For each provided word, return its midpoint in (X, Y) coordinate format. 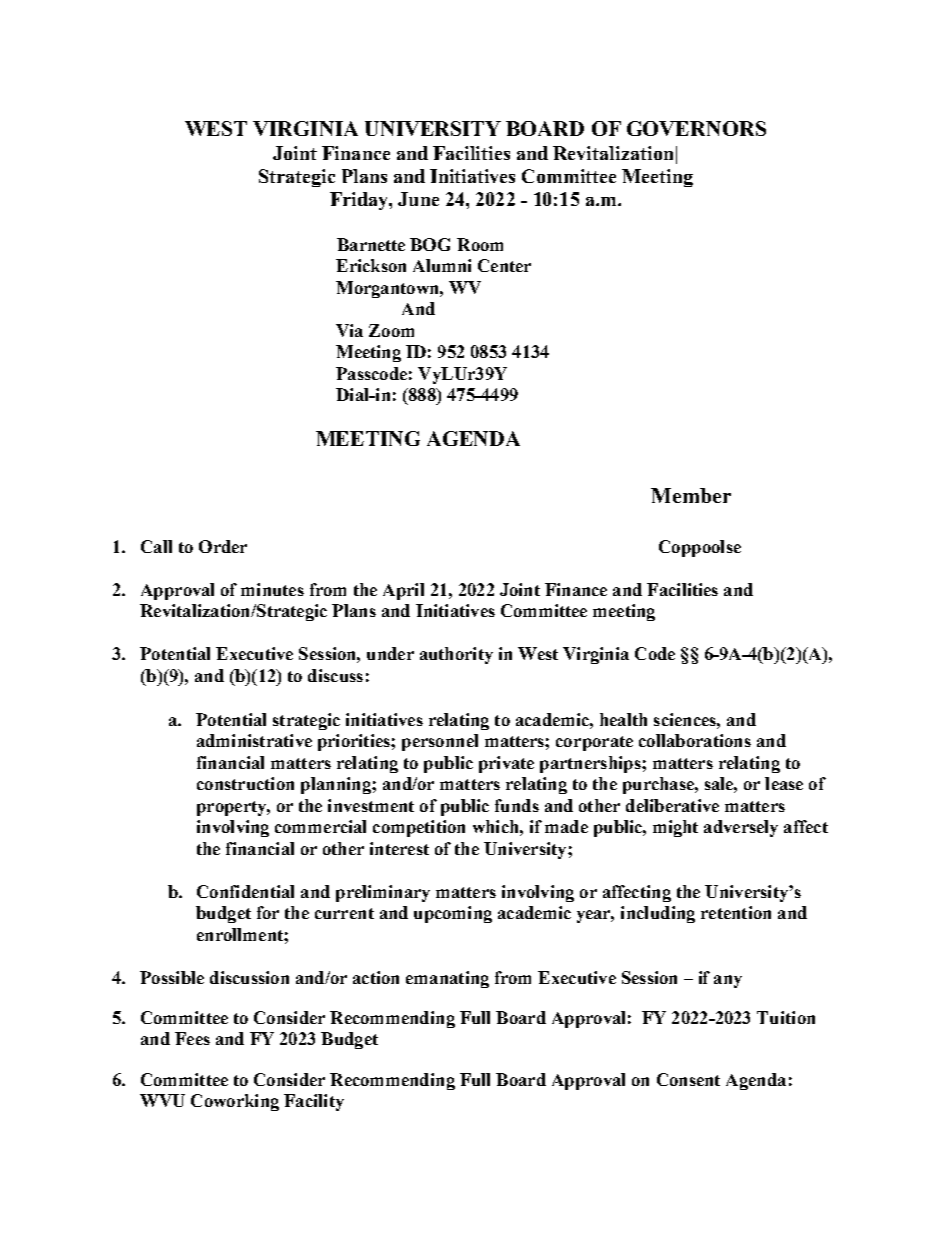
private (506, 764)
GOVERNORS (696, 128)
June (418, 199)
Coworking (235, 1102)
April (403, 591)
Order (223, 546)
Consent (688, 1079)
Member (691, 495)
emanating (447, 979)
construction (245, 783)
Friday (360, 201)
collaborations (695, 740)
